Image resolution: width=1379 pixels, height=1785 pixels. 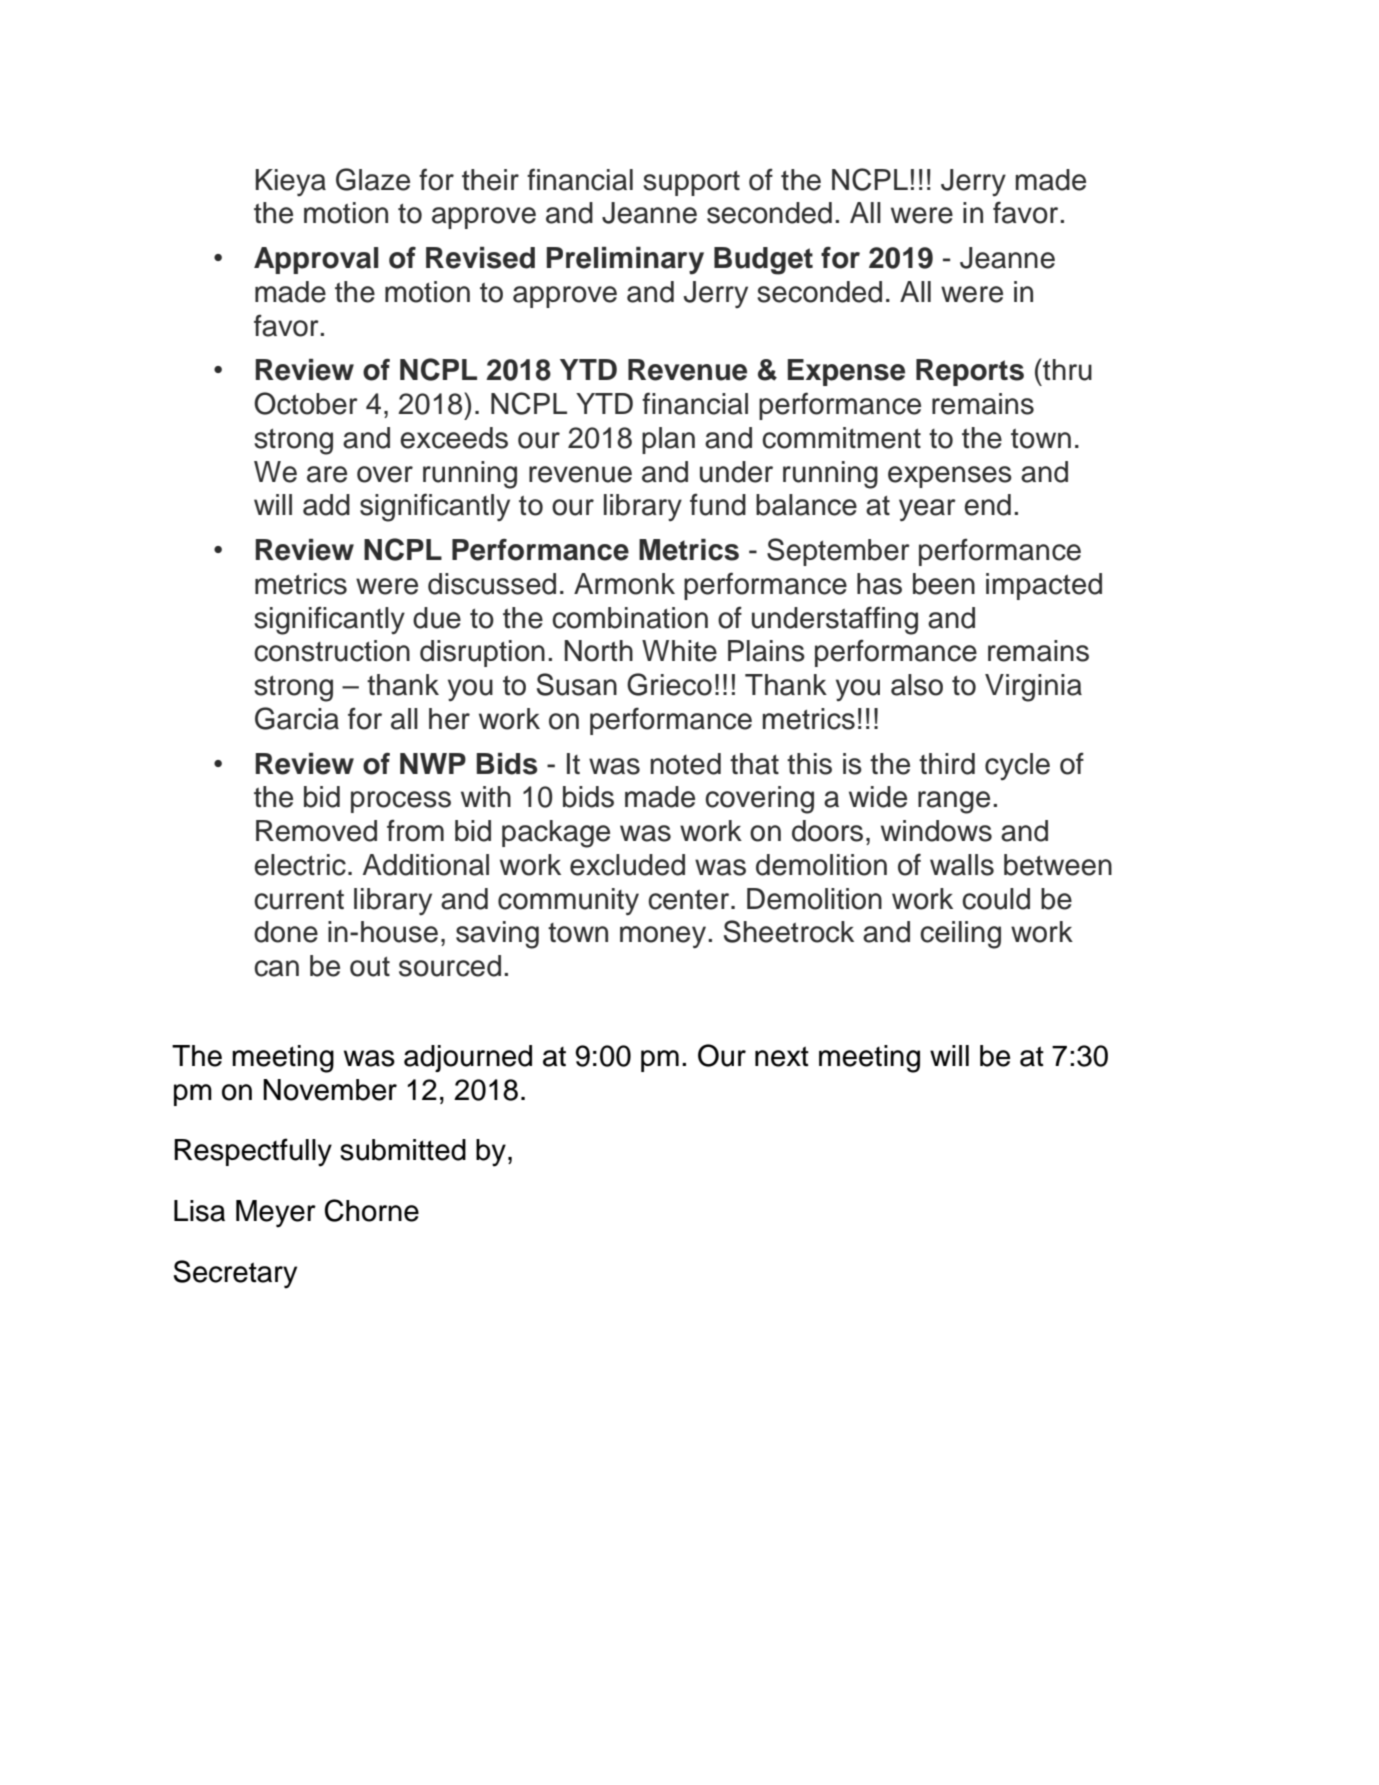 I want to click on Meyer, so click(x=276, y=1214).
